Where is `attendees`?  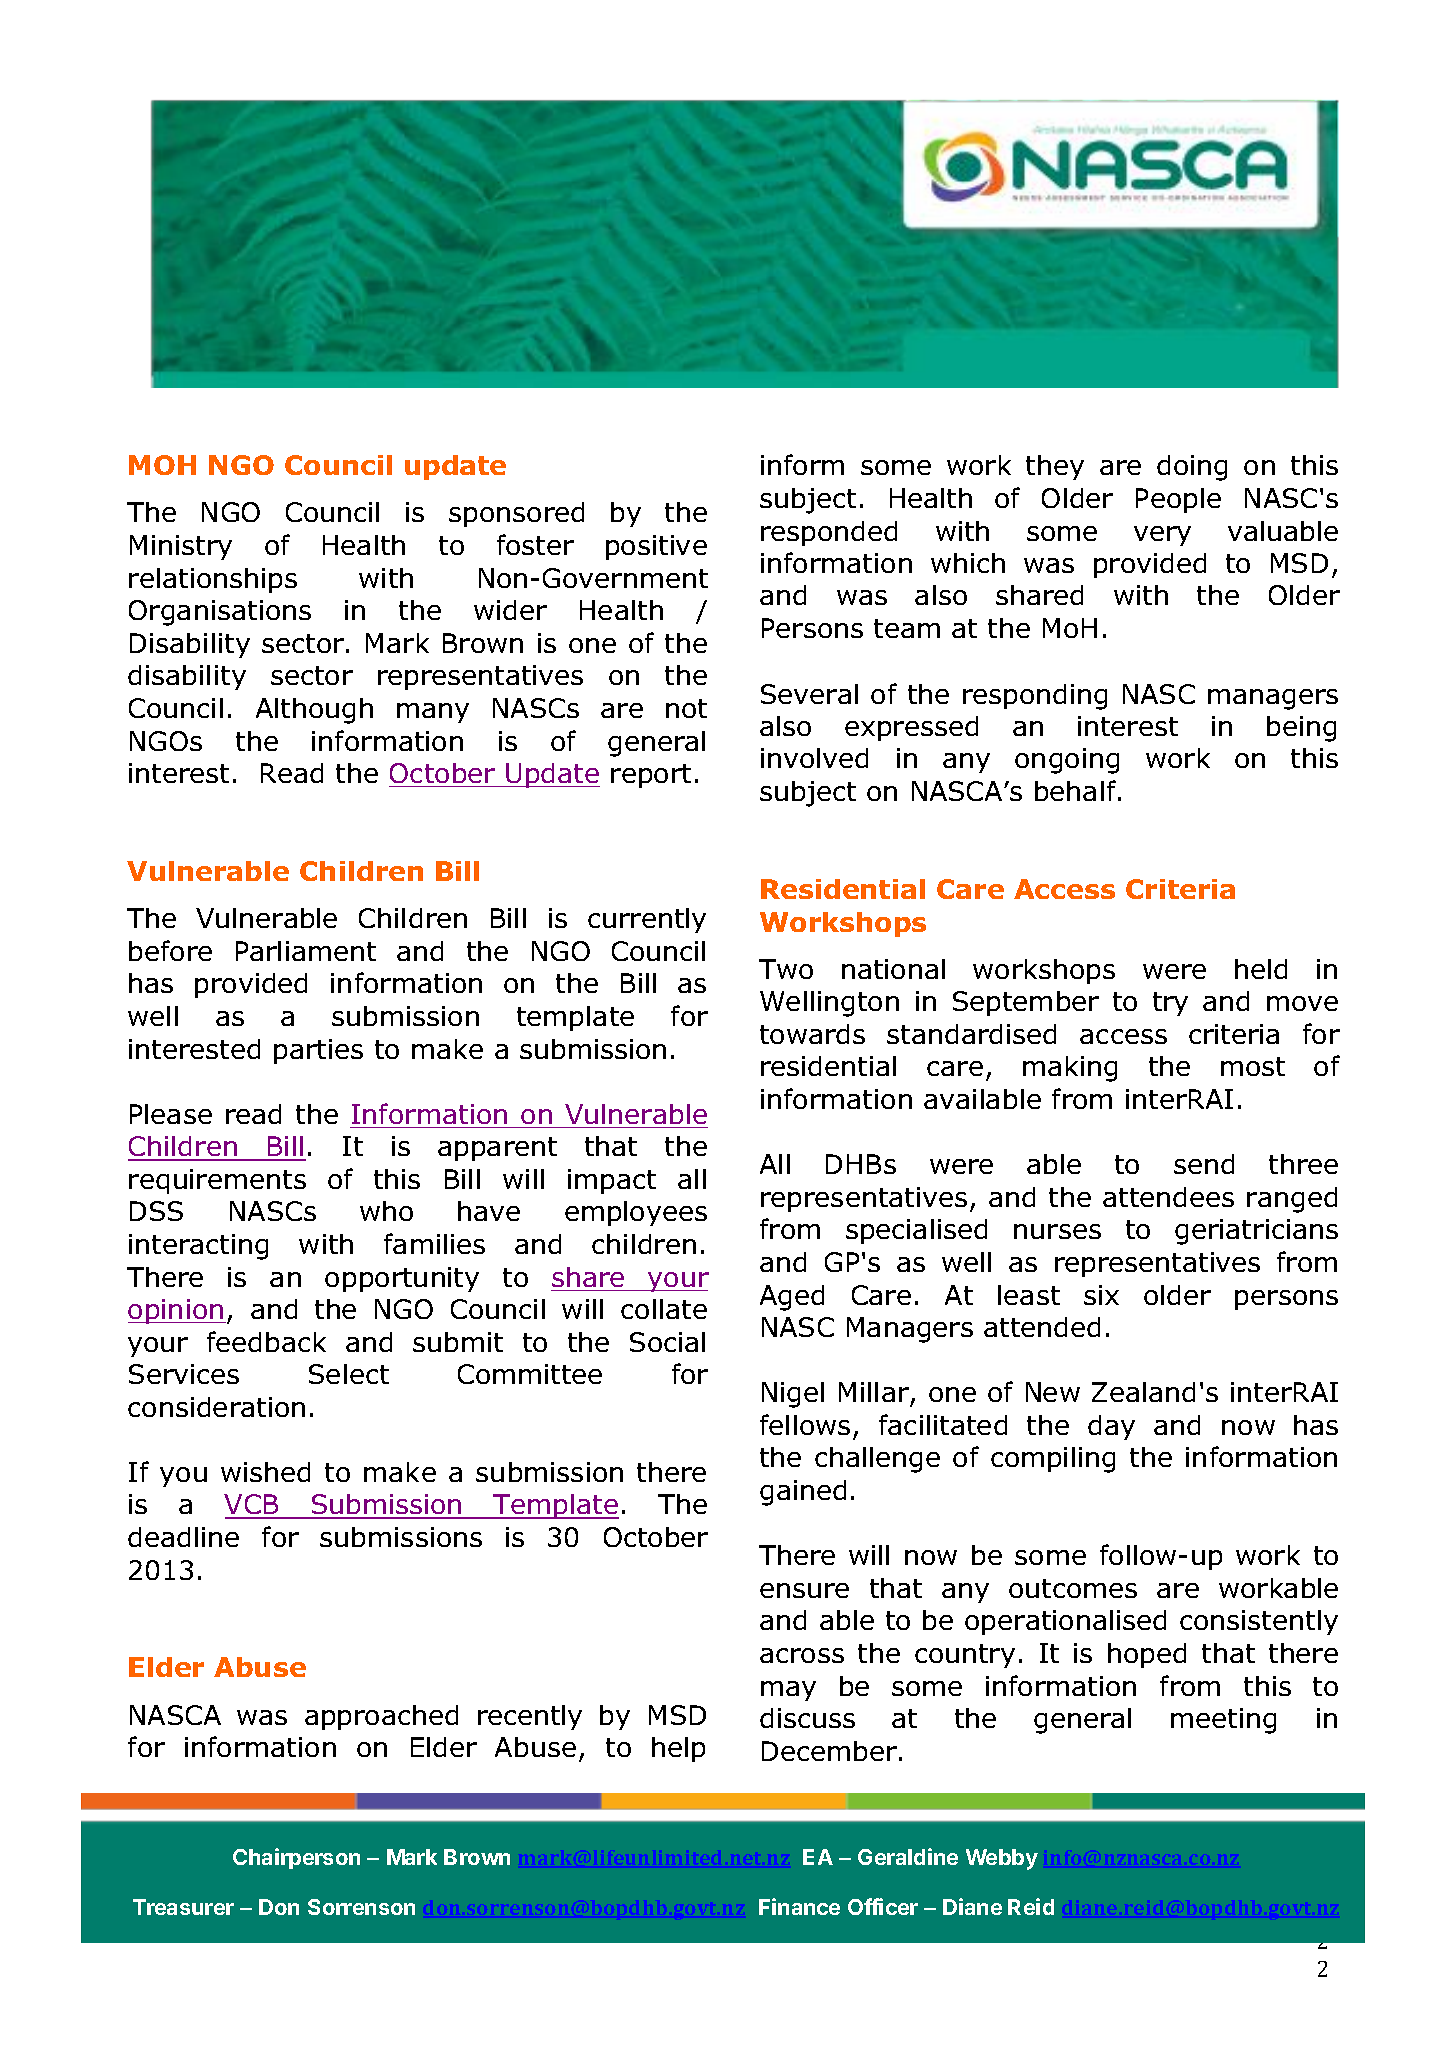 attendees is located at coordinates (1168, 1197).
